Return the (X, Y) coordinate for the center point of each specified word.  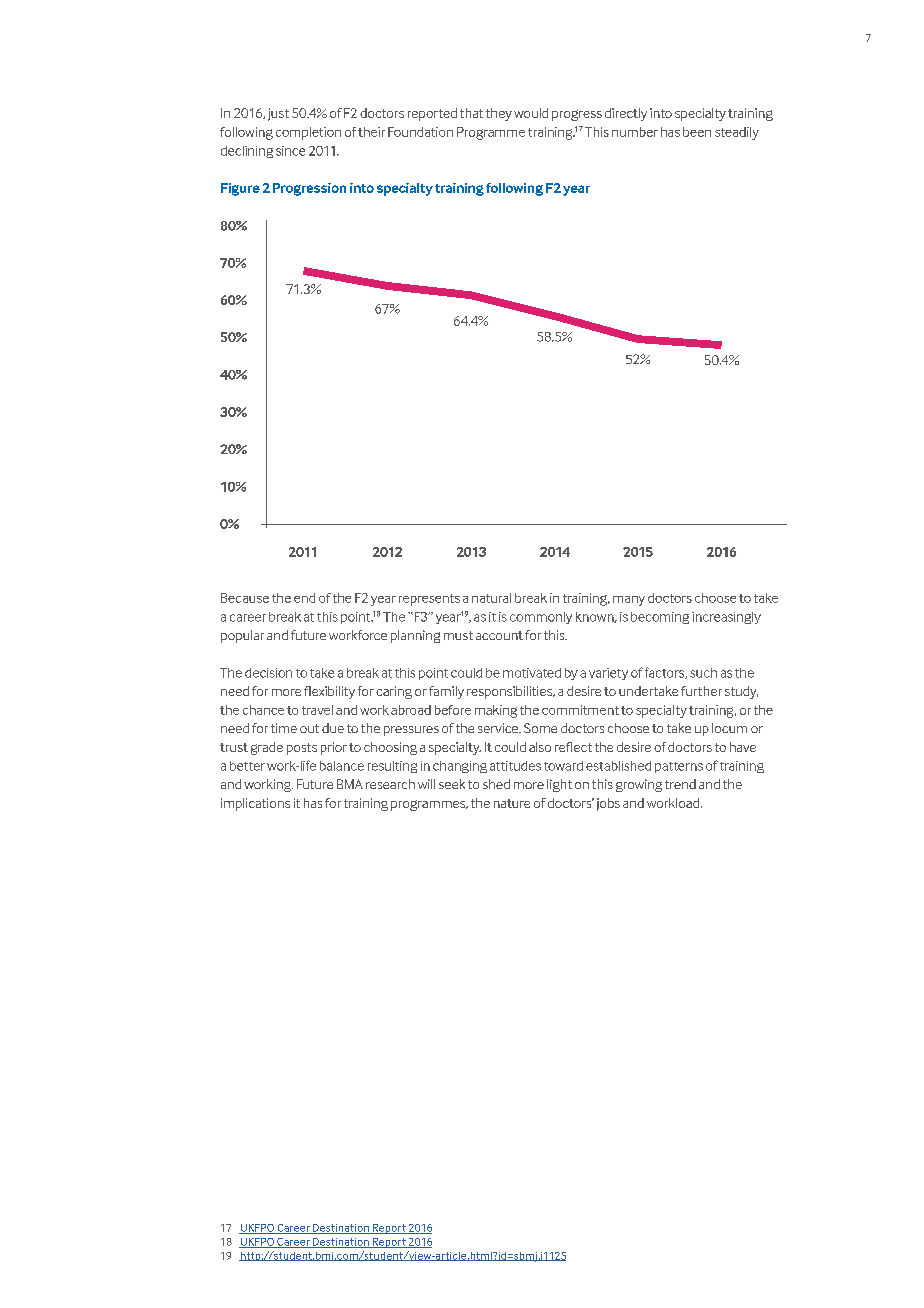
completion (308, 133)
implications (255, 804)
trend (680, 784)
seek (452, 784)
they (499, 114)
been (697, 132)
